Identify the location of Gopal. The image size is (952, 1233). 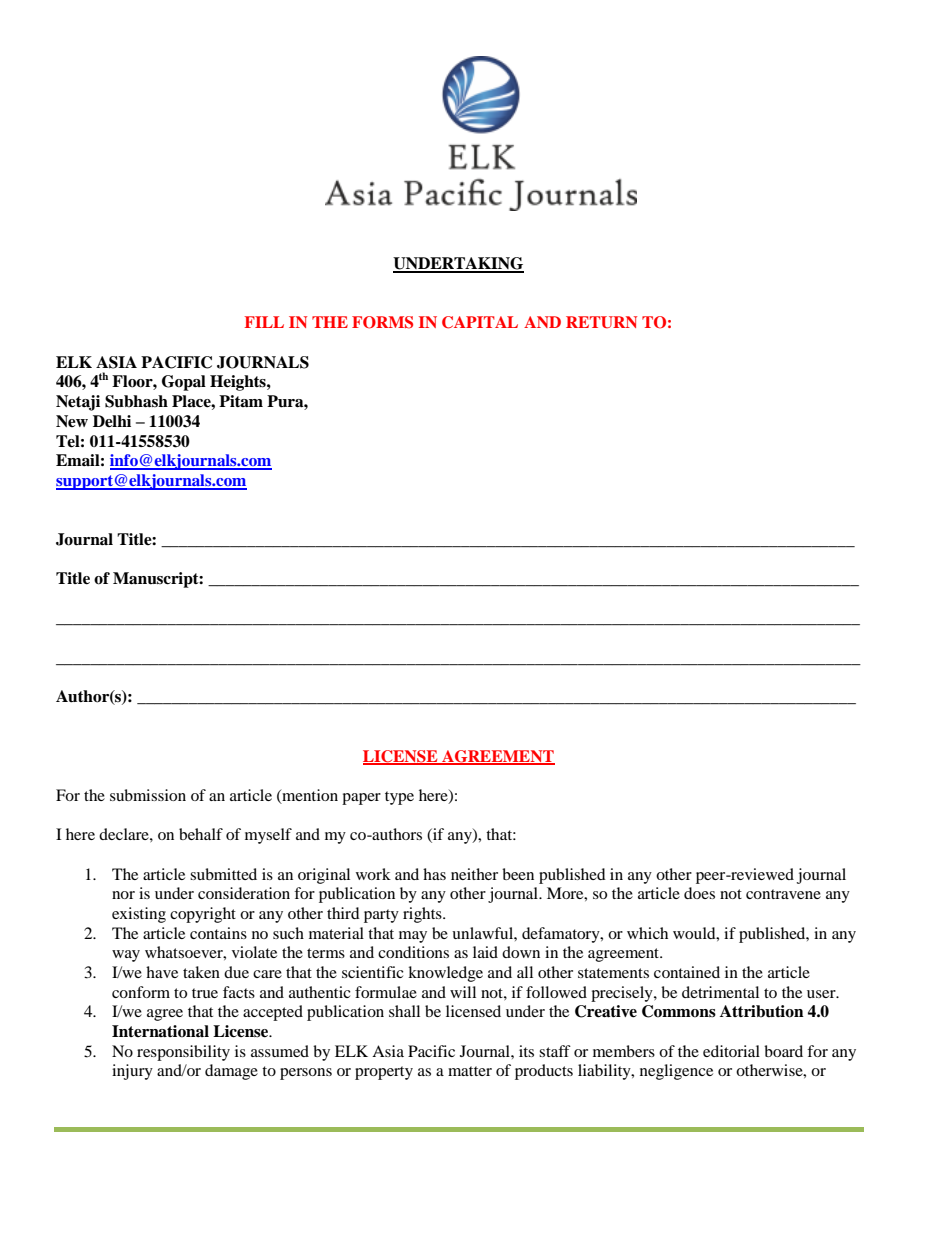
(184, 383).
